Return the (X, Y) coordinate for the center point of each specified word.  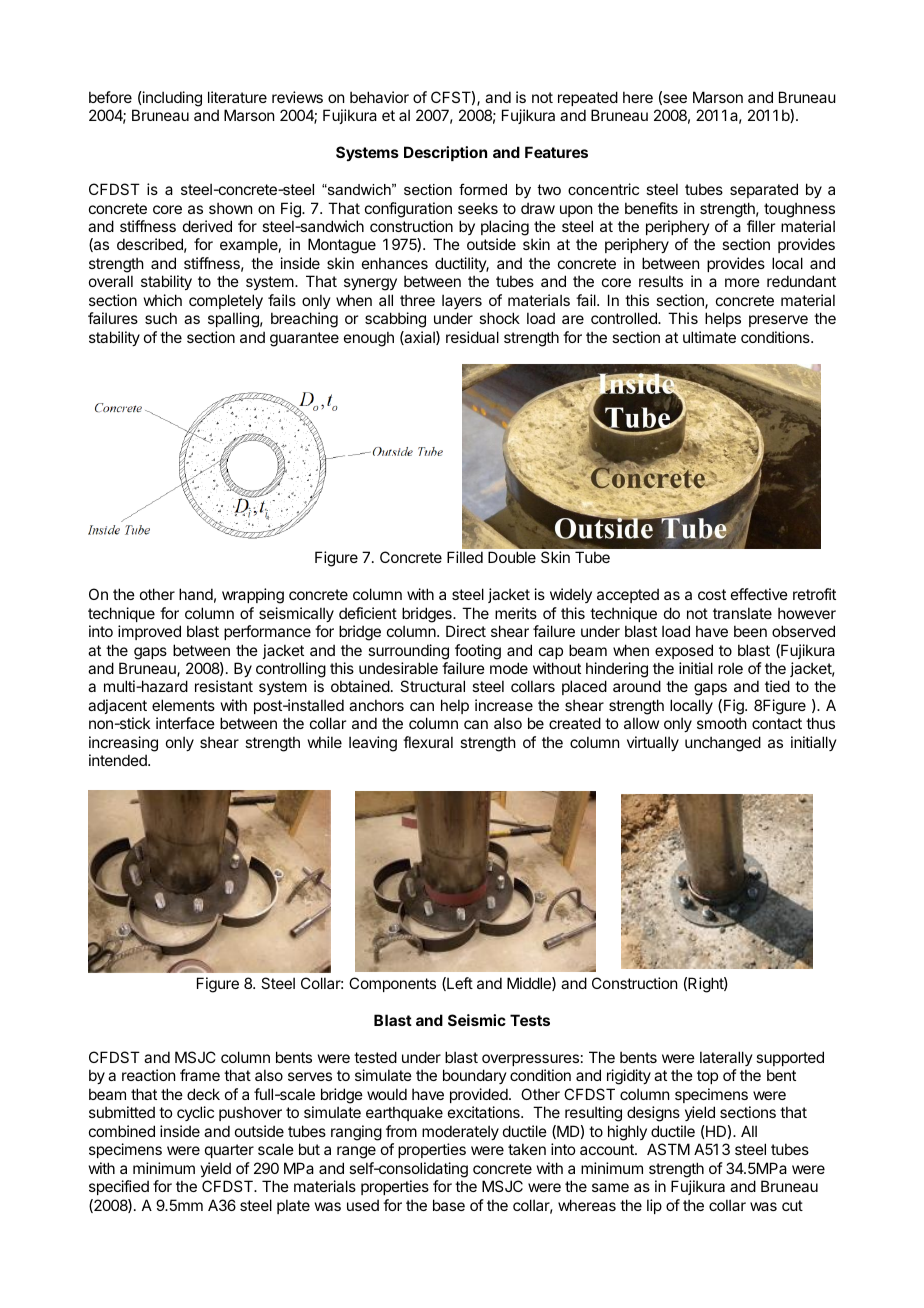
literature (237, 97)
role (730, 668)
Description (445, 153)
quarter (229, 1151)
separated (764, 190)
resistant (224, 686)
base (449, 1205)
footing (478, 652)
